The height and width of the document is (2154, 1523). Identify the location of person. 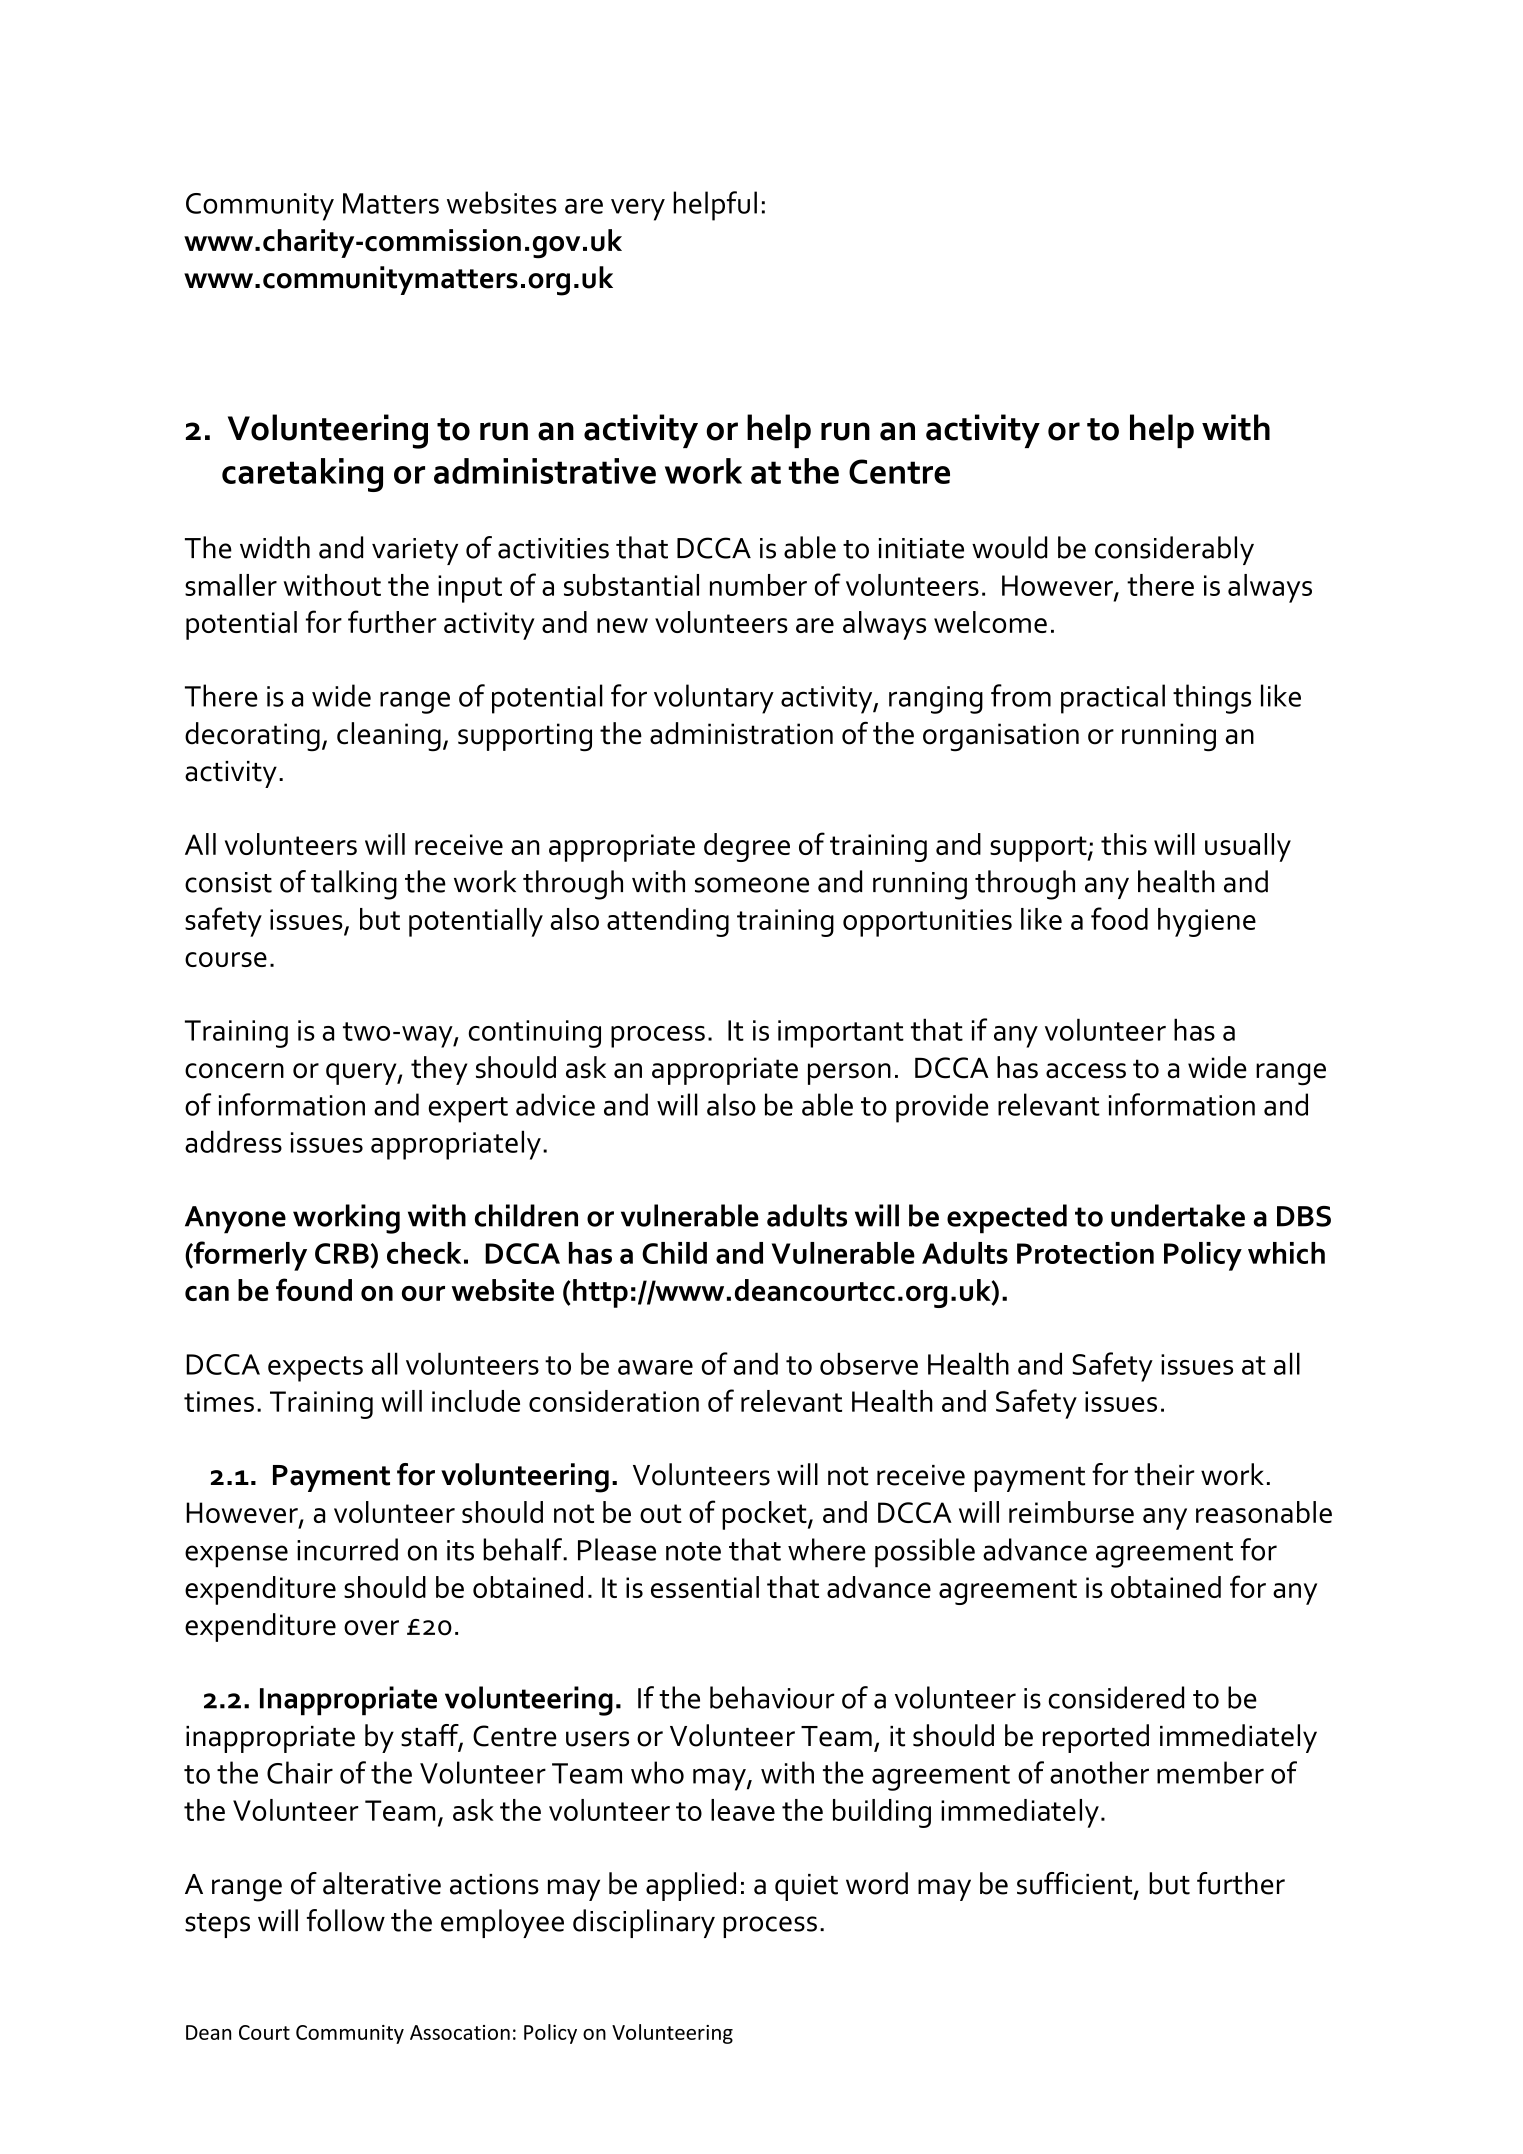
(849, 1074).
